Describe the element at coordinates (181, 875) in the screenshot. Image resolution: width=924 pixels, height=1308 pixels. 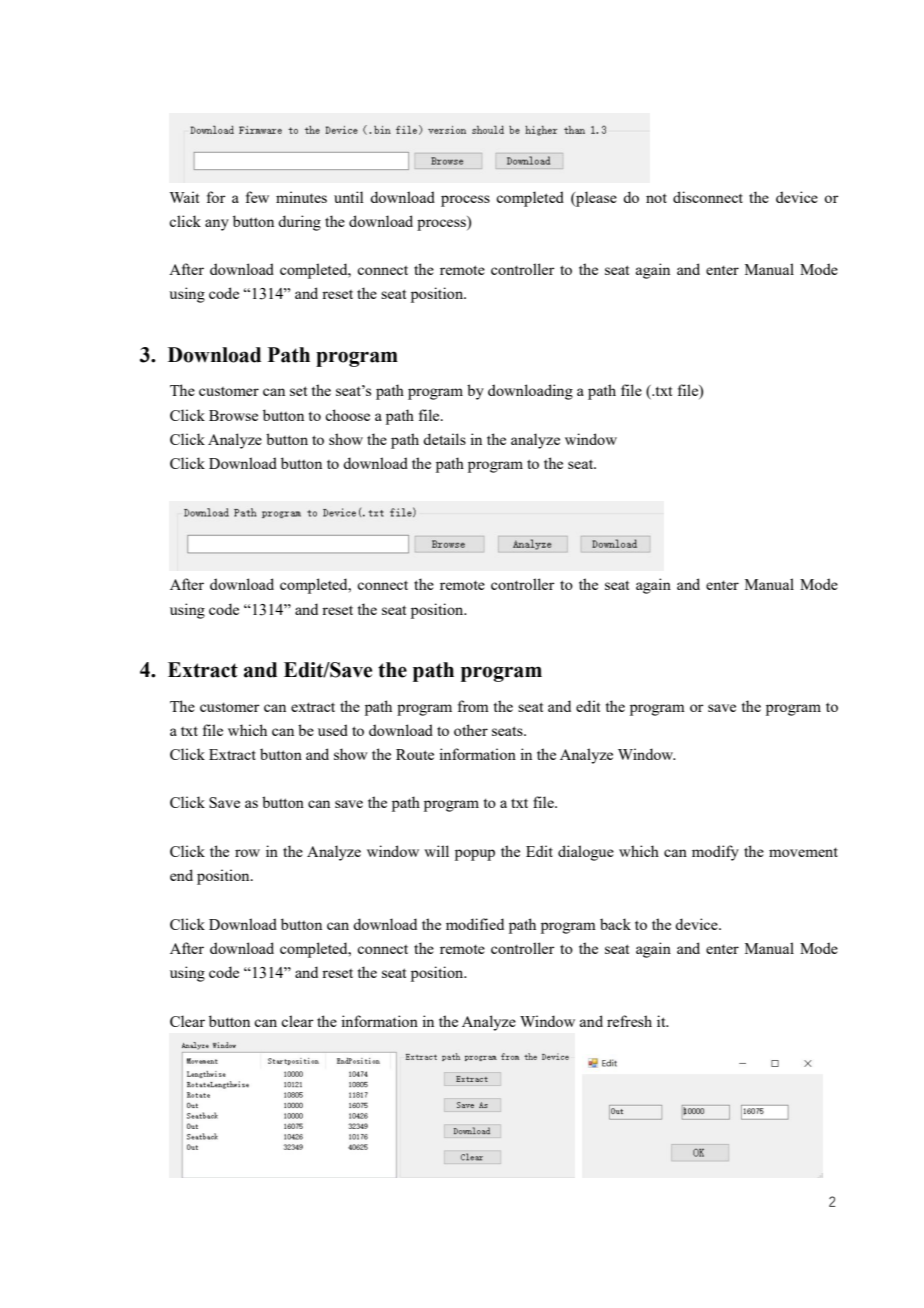
I see `end` at that location.
